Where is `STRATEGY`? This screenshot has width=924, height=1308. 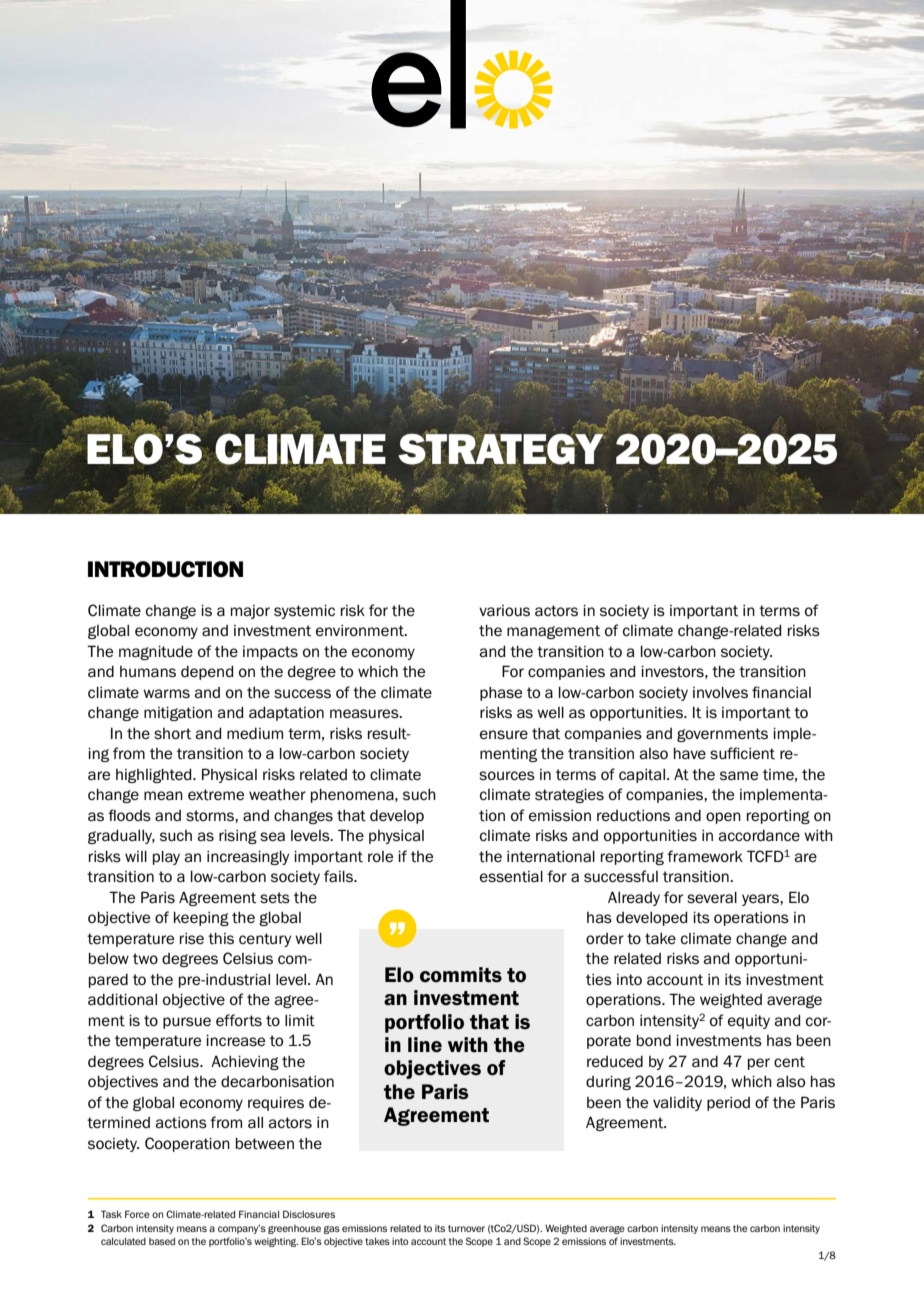 STRATEGY is located at coordinates (502, 448).
